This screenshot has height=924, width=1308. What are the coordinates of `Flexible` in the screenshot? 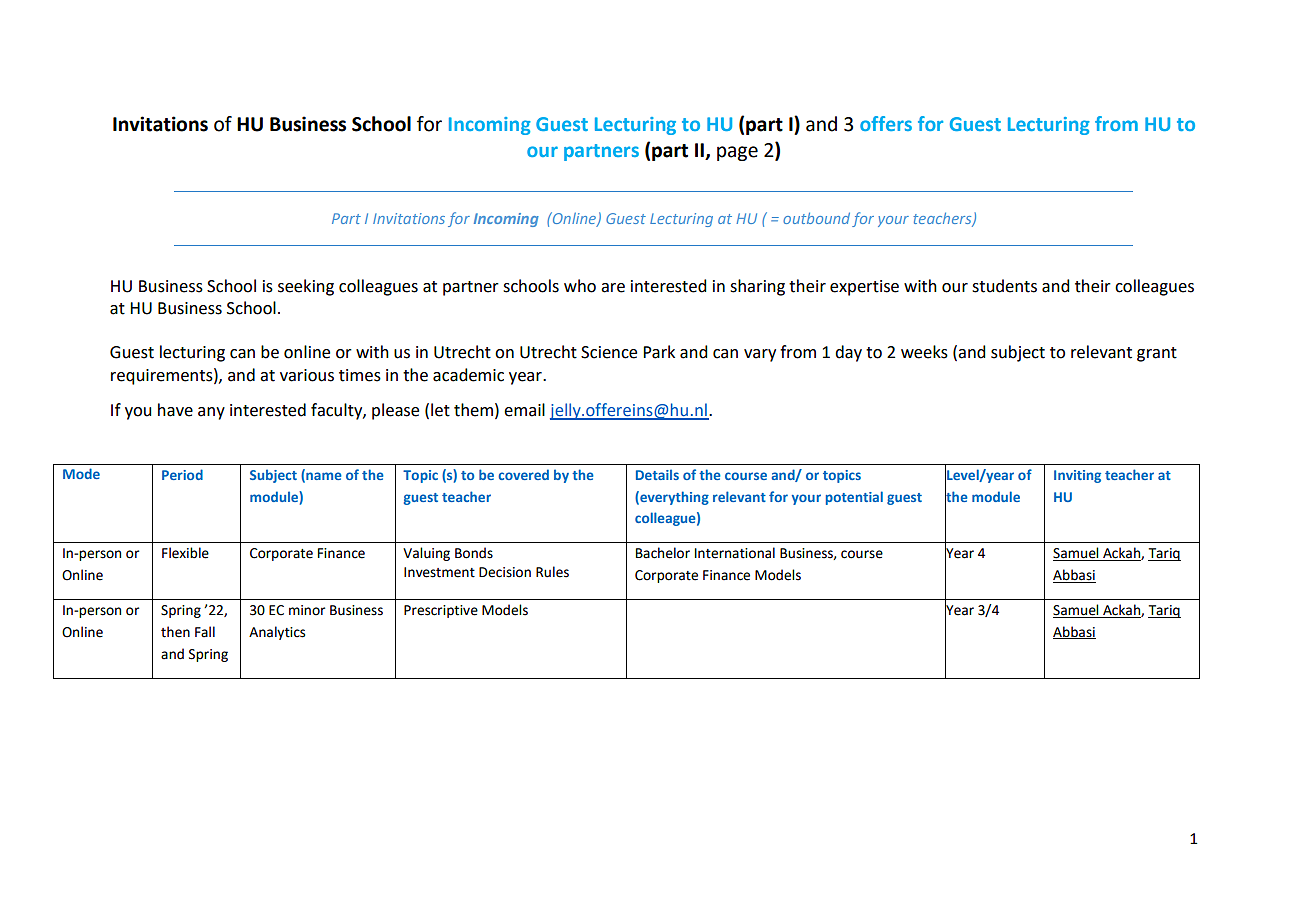 It's located at (185, 553).
